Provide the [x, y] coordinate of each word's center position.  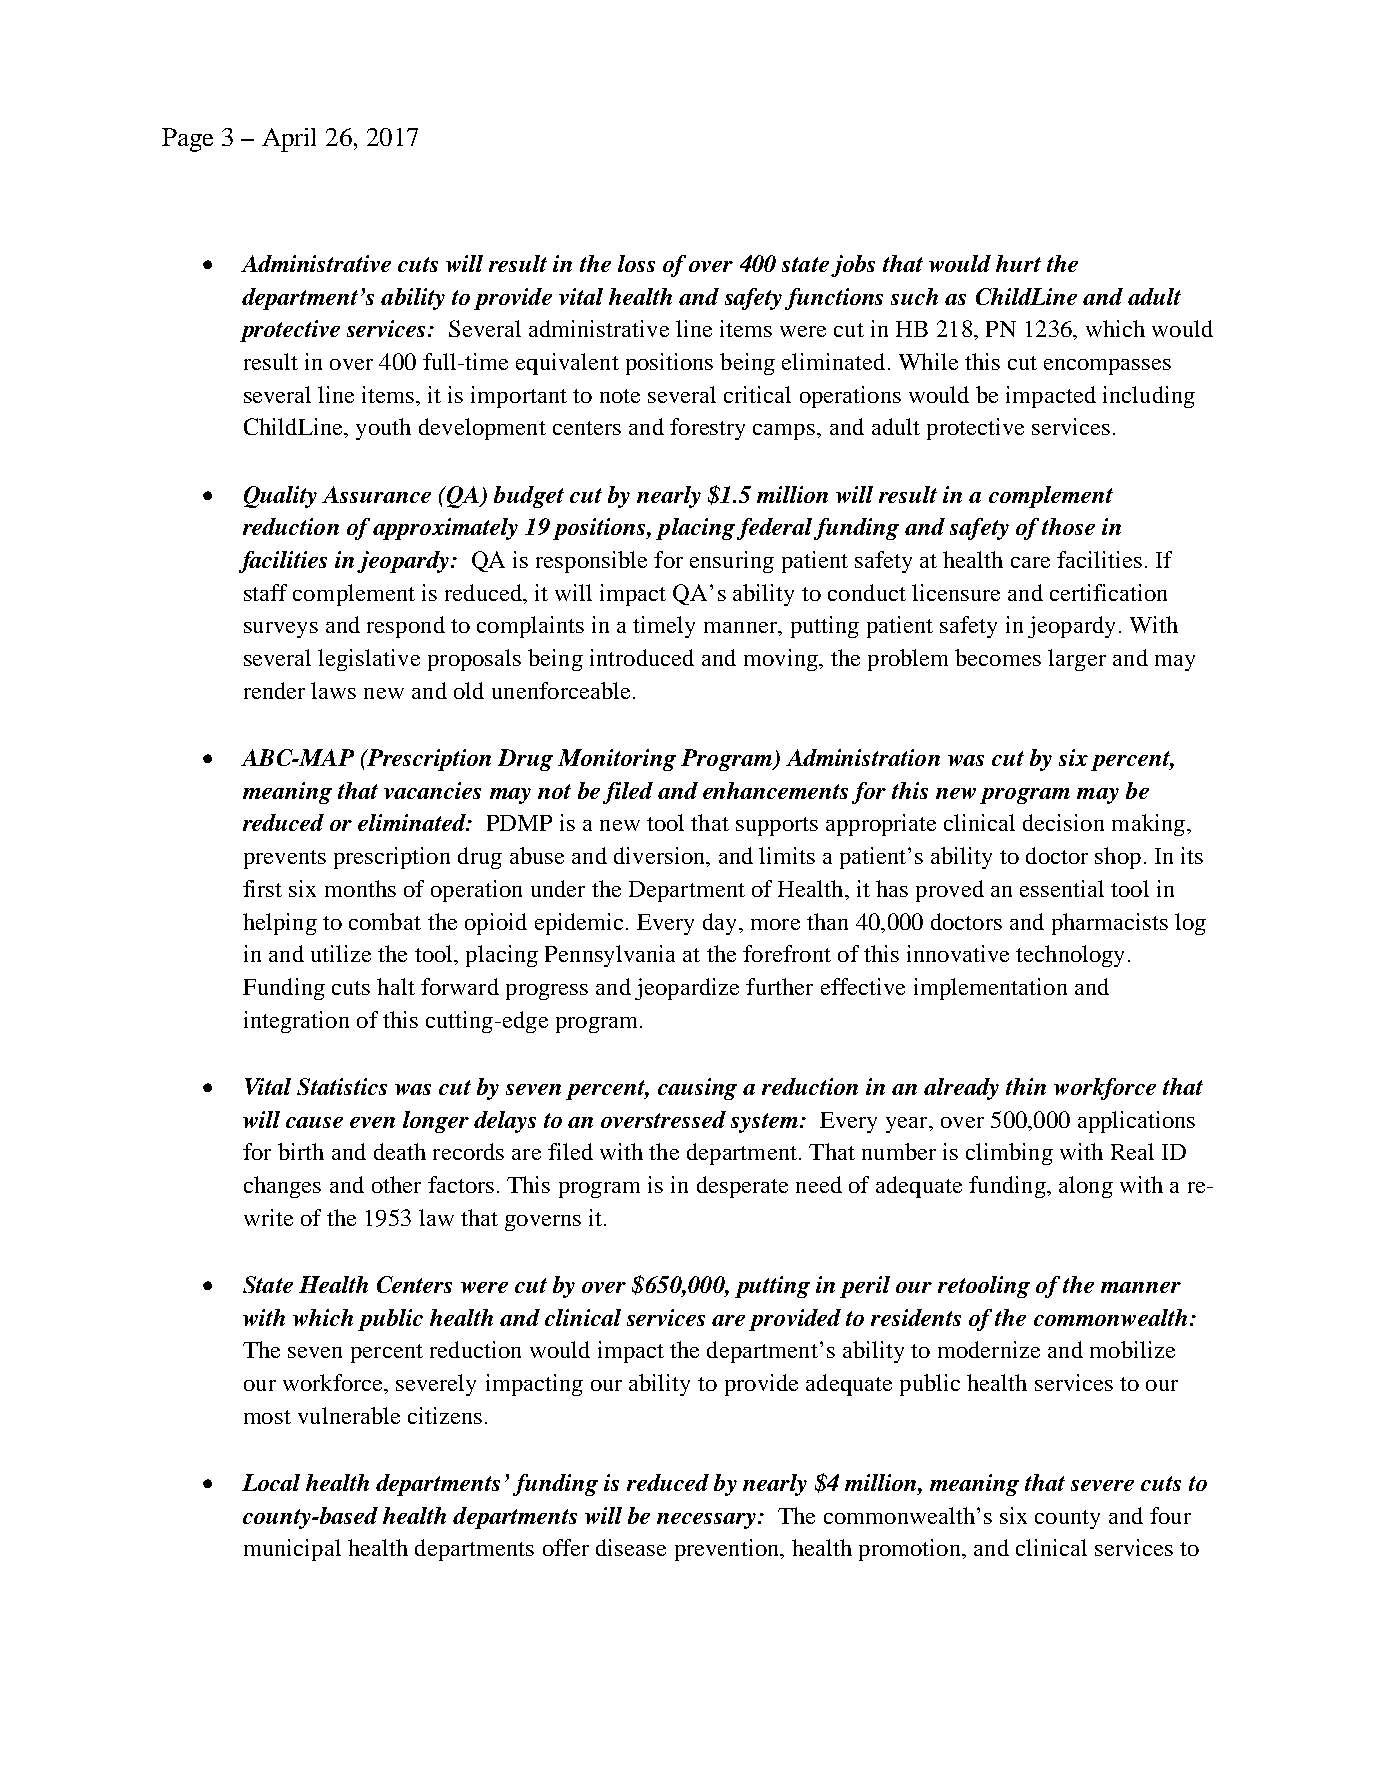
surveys [281, 630]
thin [1026, 1086]
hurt [1018, 263]
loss [636, 263]
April [289, 140]
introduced [642, 657]
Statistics [342, 1086]
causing [697, 1089]
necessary [708, 1521]
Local [271, 1482]
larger [1077, 660]
